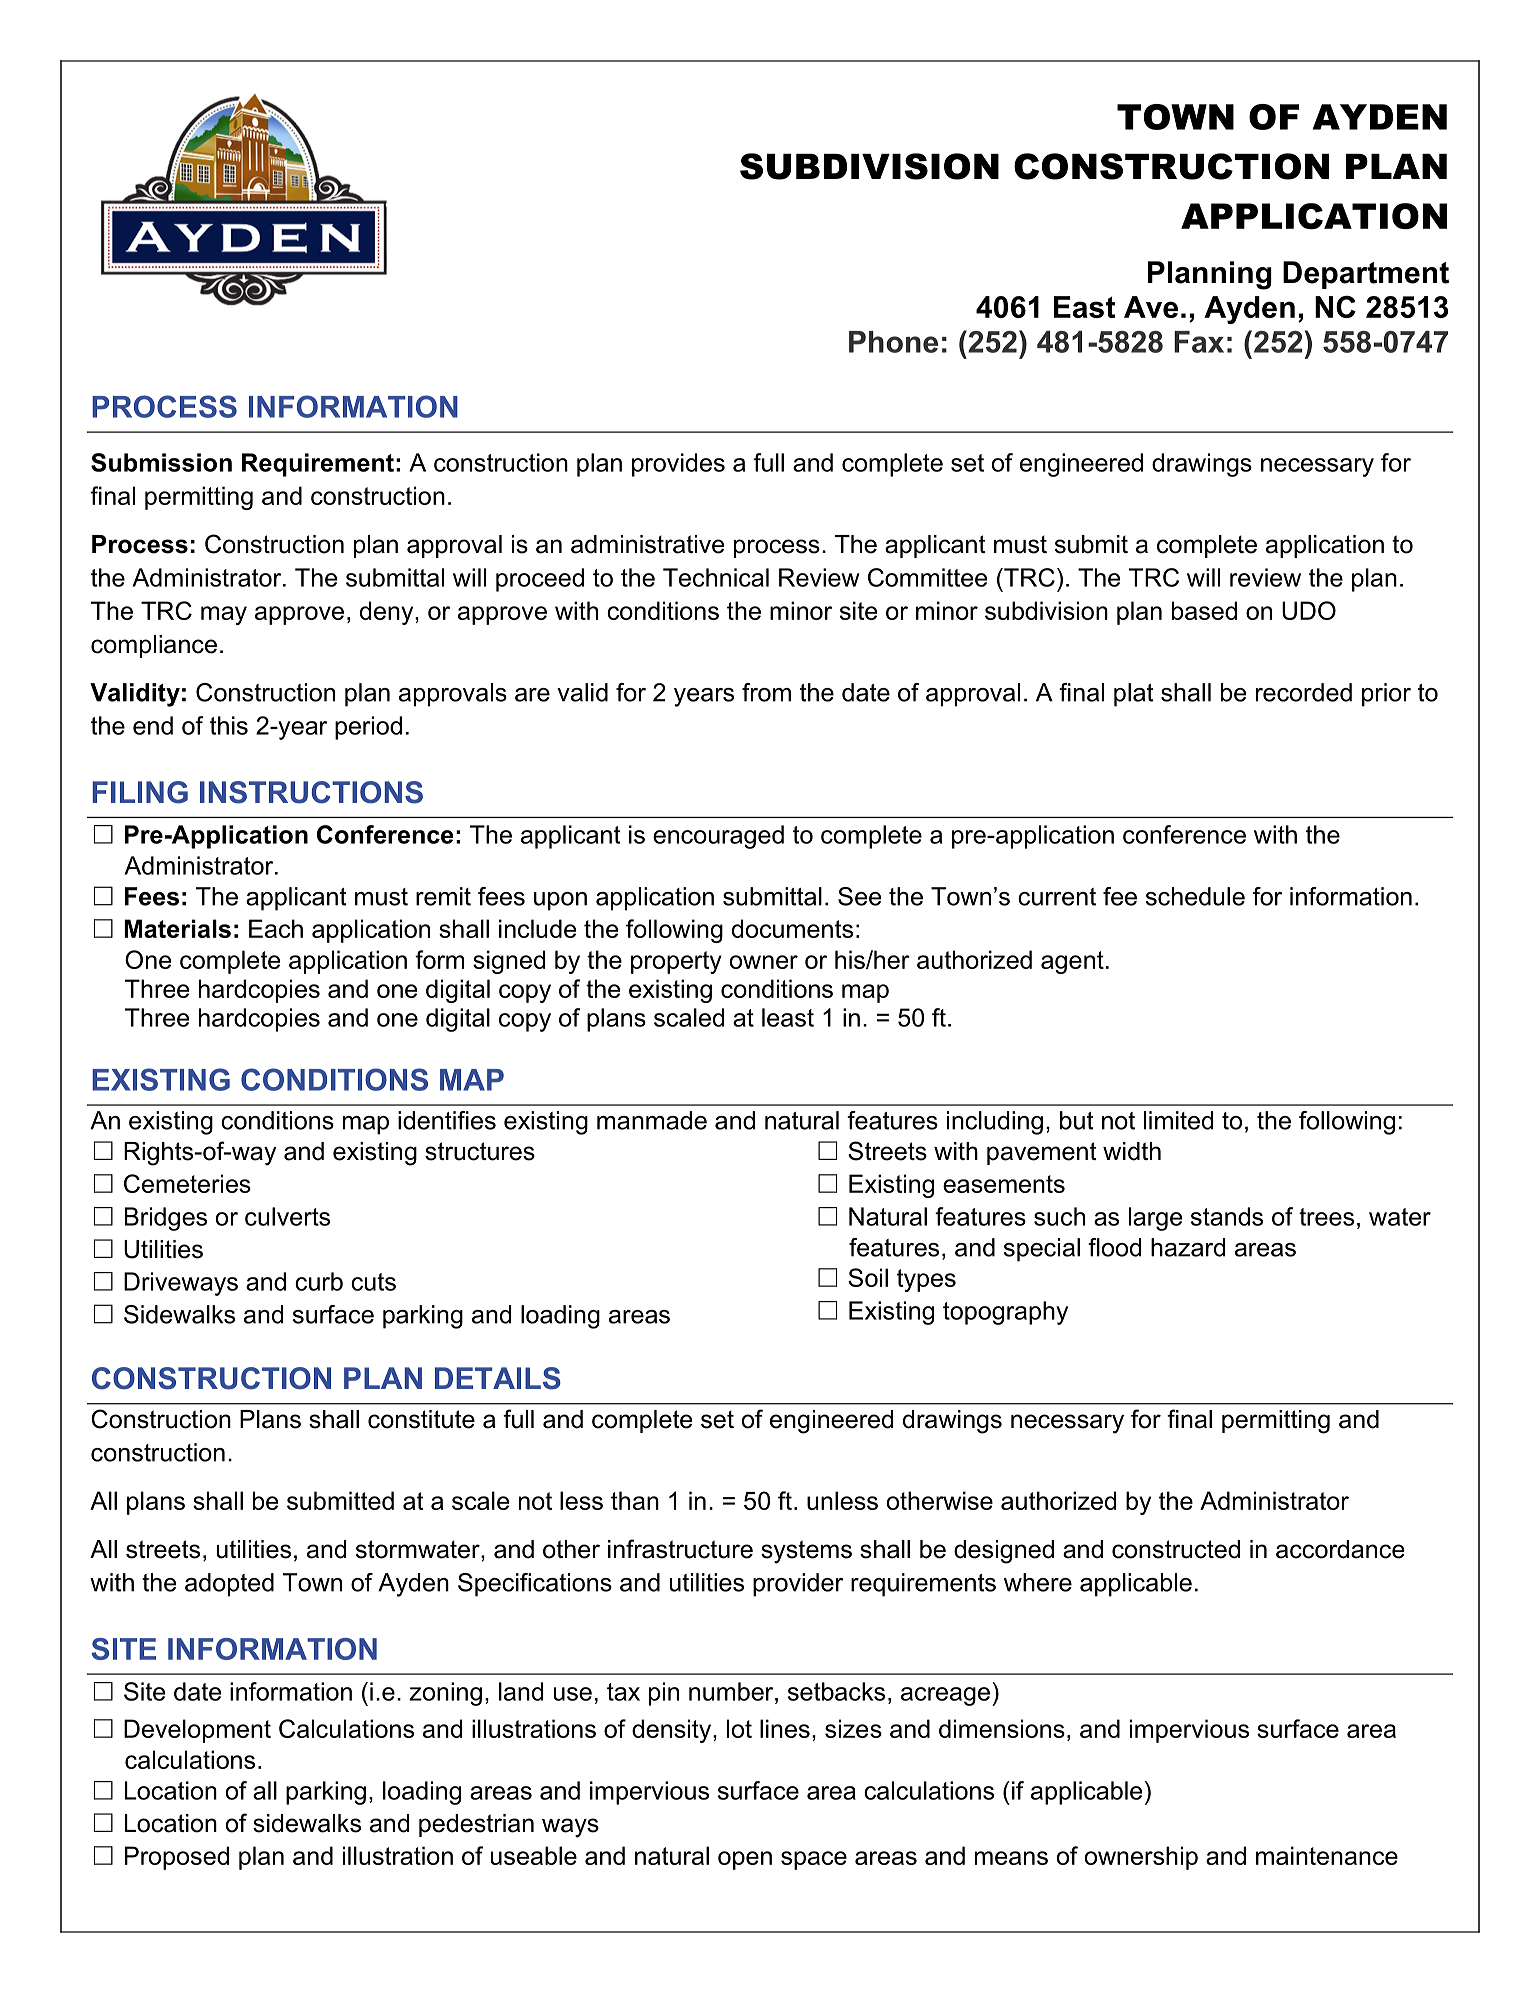 The width and height of the document is (1540, 1993). What do you see at coordinates (229, 725) in the document?
I see `this` at bounding box center [229, 725].
